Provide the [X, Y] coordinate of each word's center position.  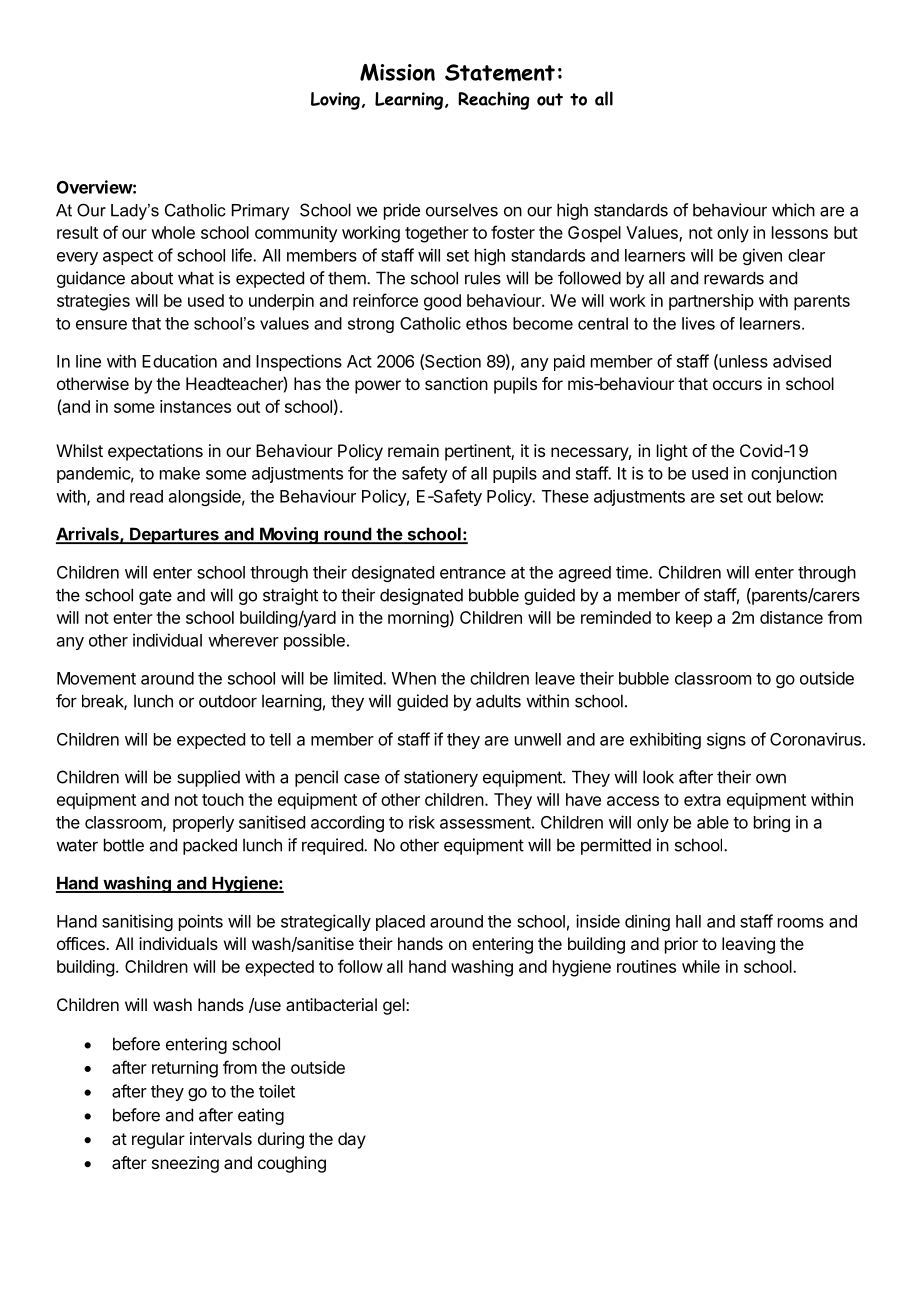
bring [772, 823]
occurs [737, 385]
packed [210, 846]
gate [155, 597]
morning [418, 619]
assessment [485, 823]
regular [158, 1140]
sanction [456, 383]
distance [791, 617]
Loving [335, 101]
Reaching [494, 100]
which [793, 210]
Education [179, 361]
